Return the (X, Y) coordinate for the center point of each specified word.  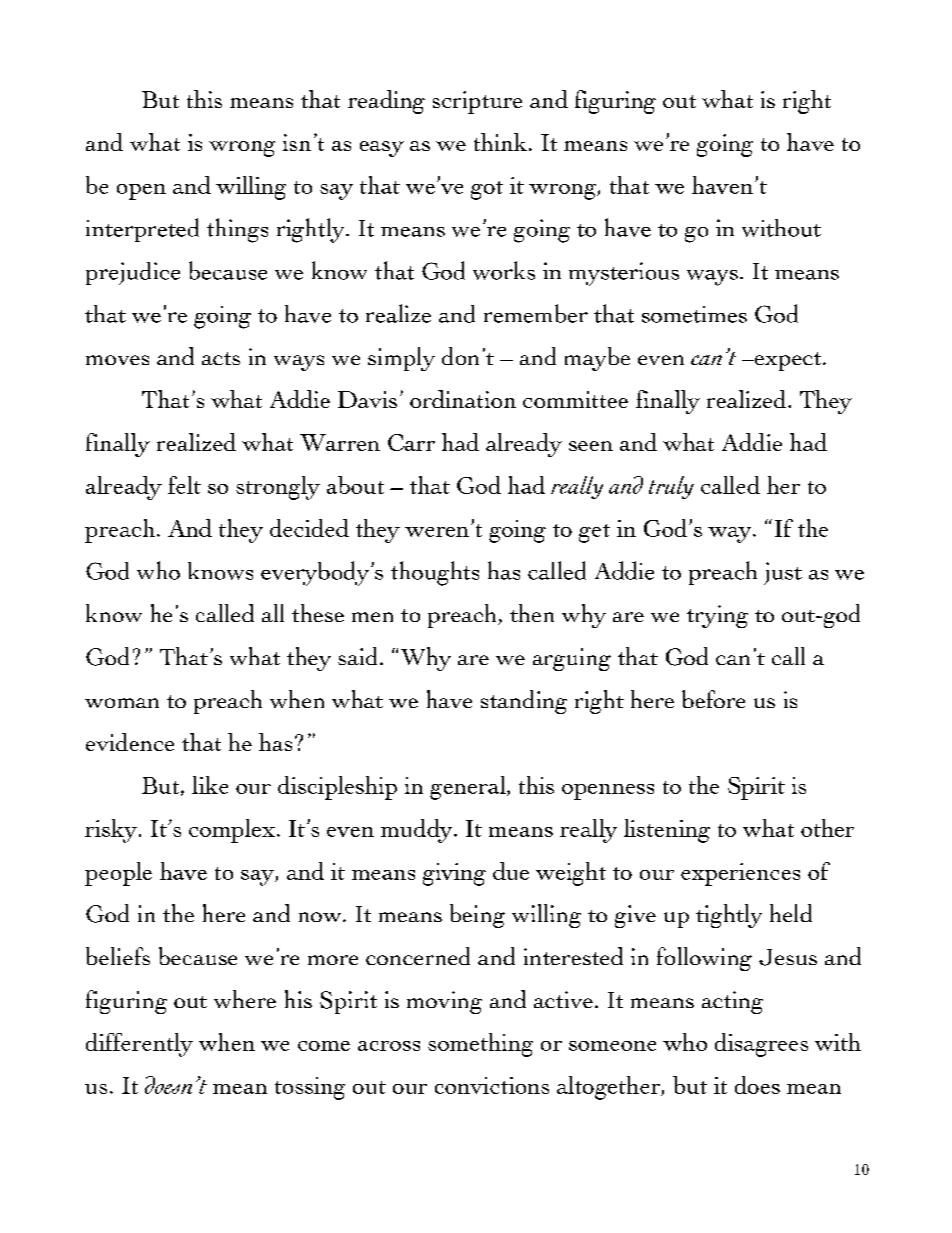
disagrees (761, 1045)
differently (139, 1045)
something (480, 1045)
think (500, 142)
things (237, 230)
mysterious (624, 274)
